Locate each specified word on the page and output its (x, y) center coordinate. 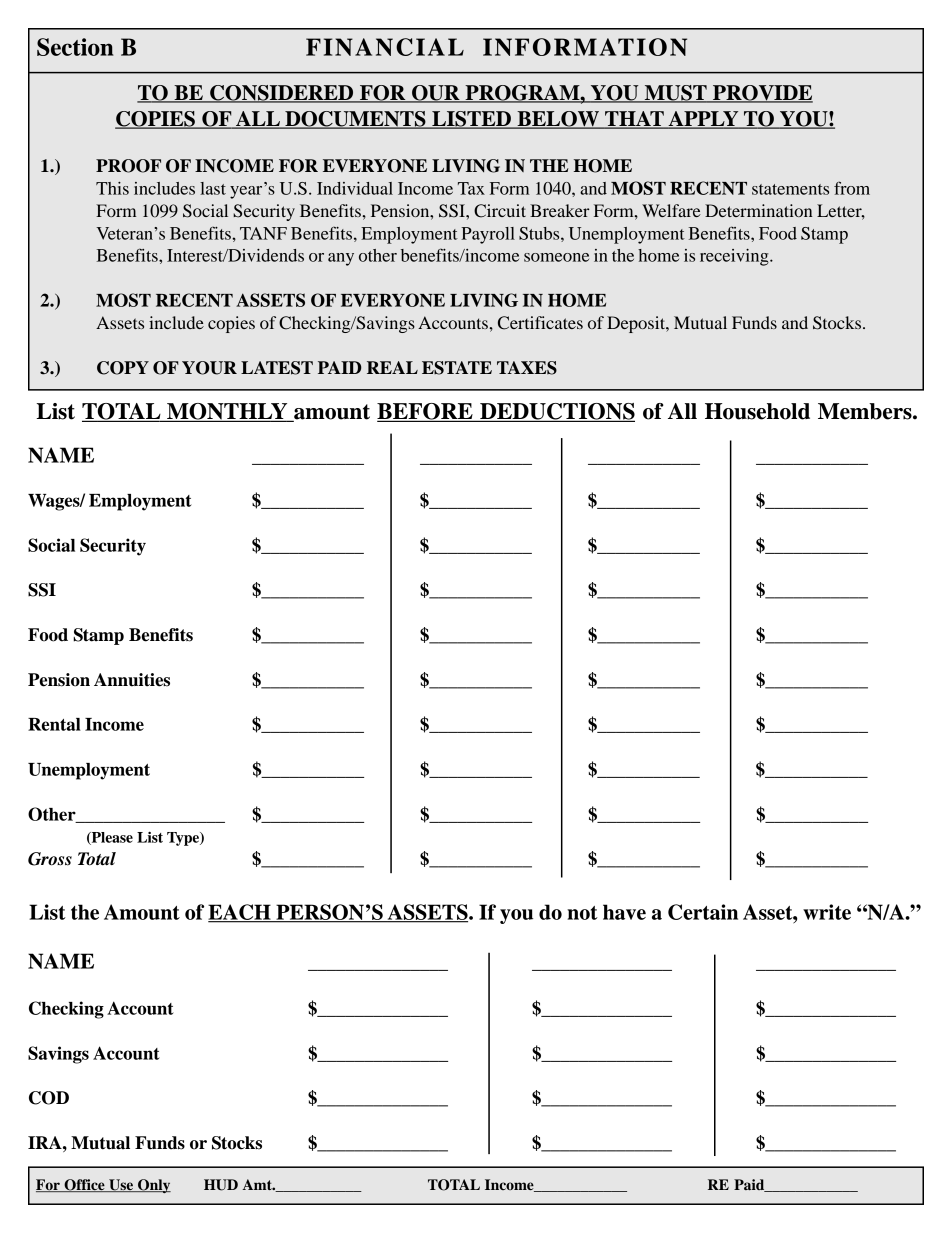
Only (153, 1186)
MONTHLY (227, 412)
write (827, 912)
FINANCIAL (385, 47)
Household (757, 411)
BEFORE (426, 412)
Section (75, 47)
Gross (50, 859)
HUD (221, 1185)
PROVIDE (762, 94)
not (582, 913)
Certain (703, 912)
